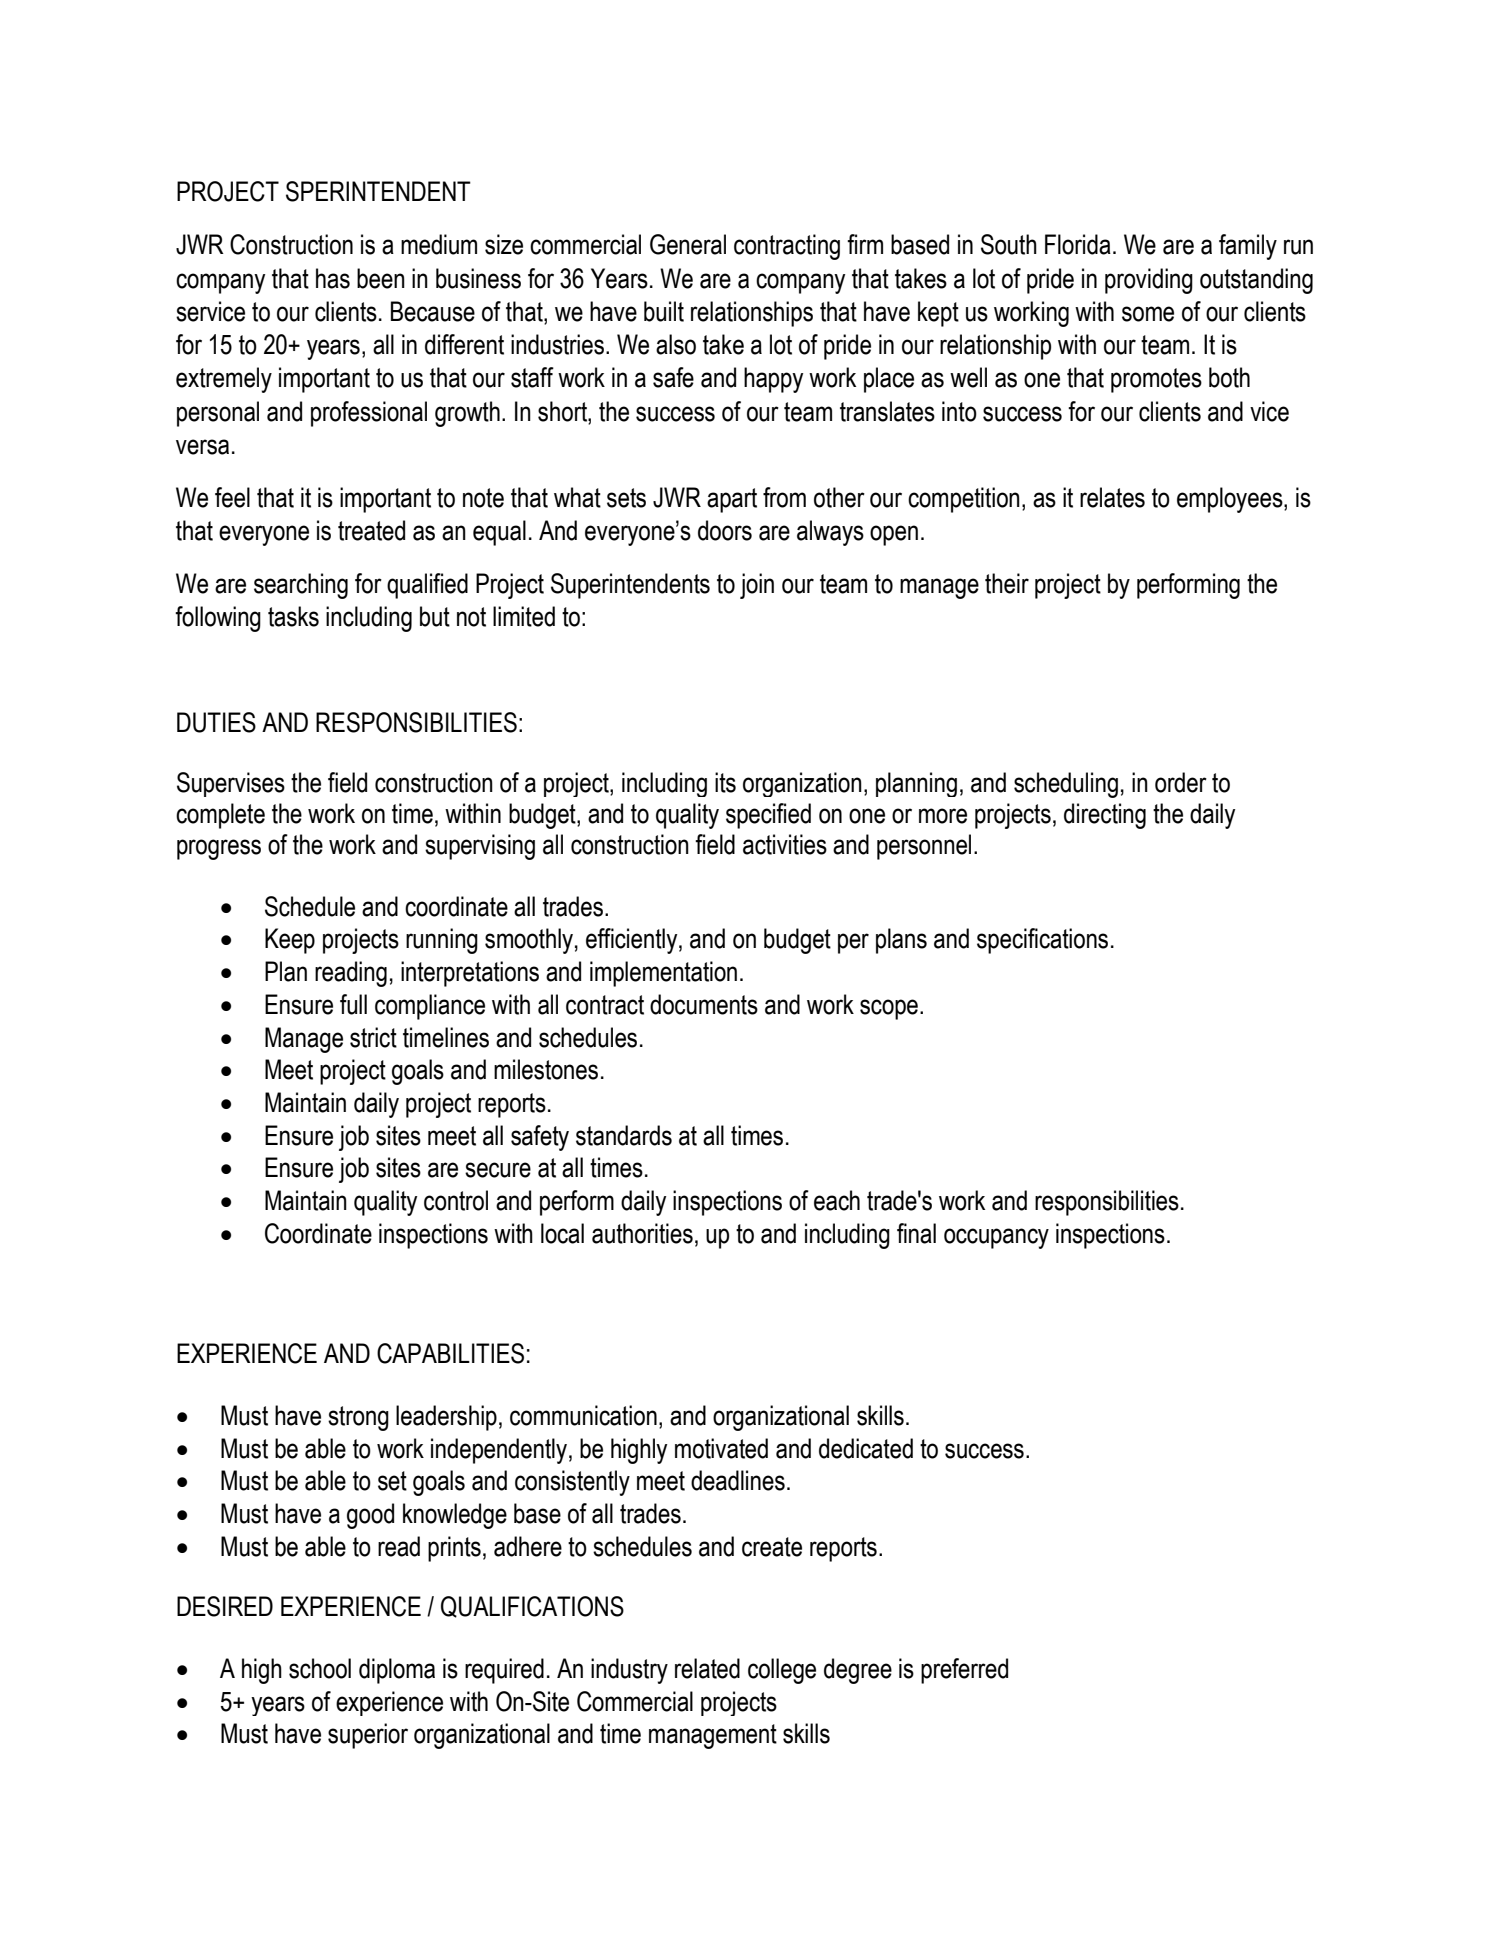 This screenshot has height=1936, width=1496. What do you see at coordinates (707, 1668) in the screenshot?
I see `related` at bounding box center [707, 1668].
